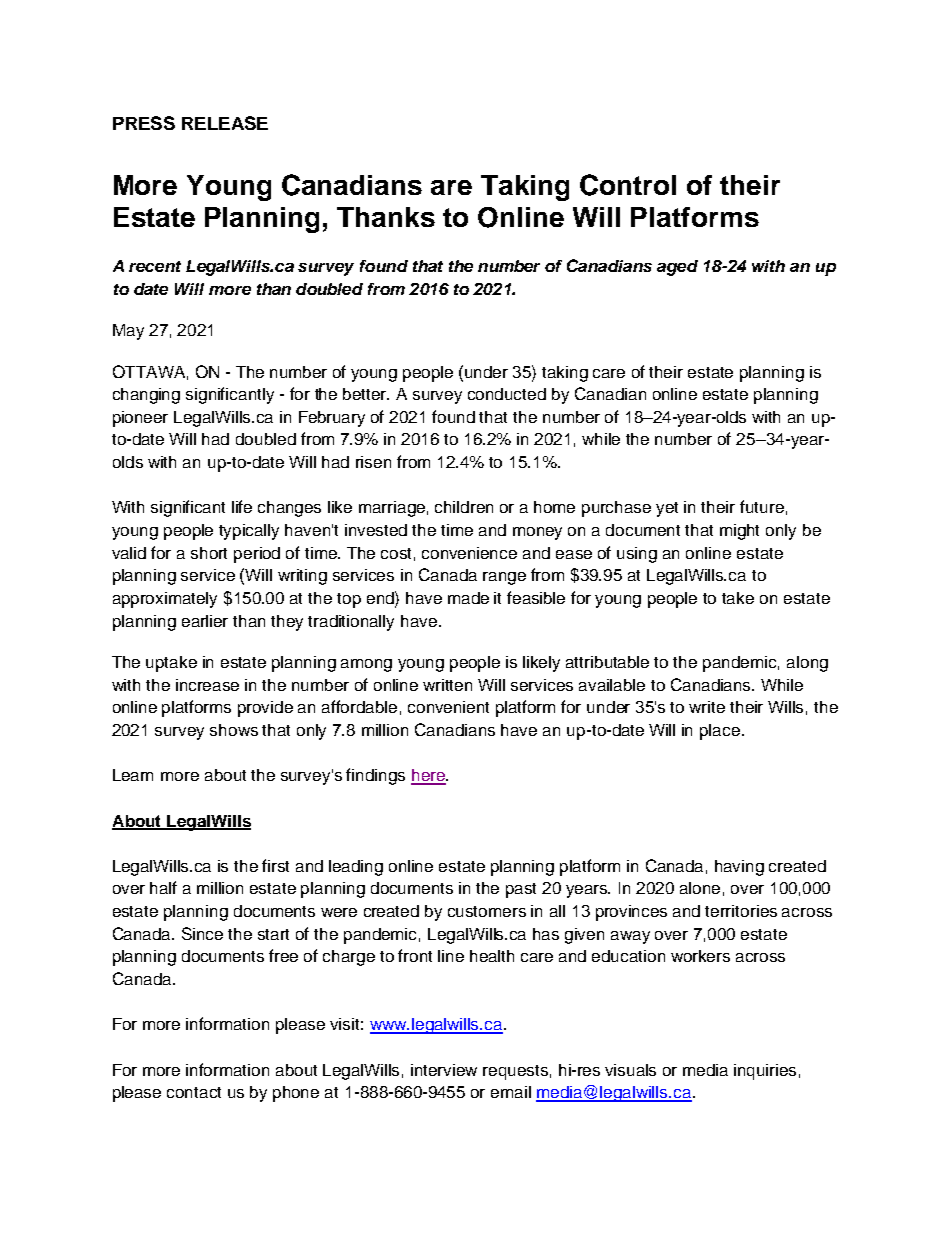 This page has height=1233, width=952. What do you see at coordinates (464, 507) in the page?
I see `children` at bounding box center [464, 507].
